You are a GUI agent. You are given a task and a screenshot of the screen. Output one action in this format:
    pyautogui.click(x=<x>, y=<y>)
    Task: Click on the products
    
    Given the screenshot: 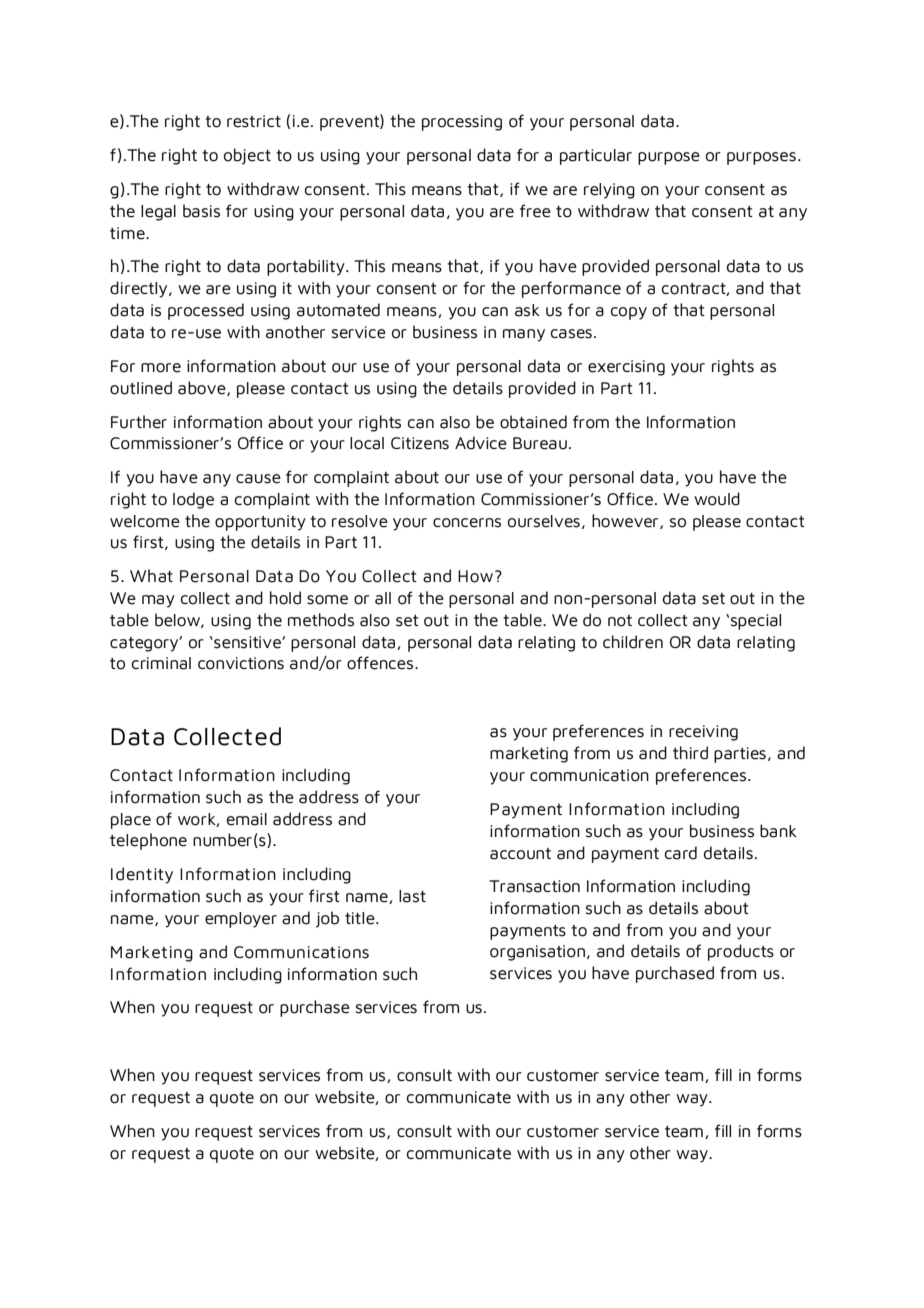 What is the action you would take?
    pyautogui.click(x=741, y=952)
